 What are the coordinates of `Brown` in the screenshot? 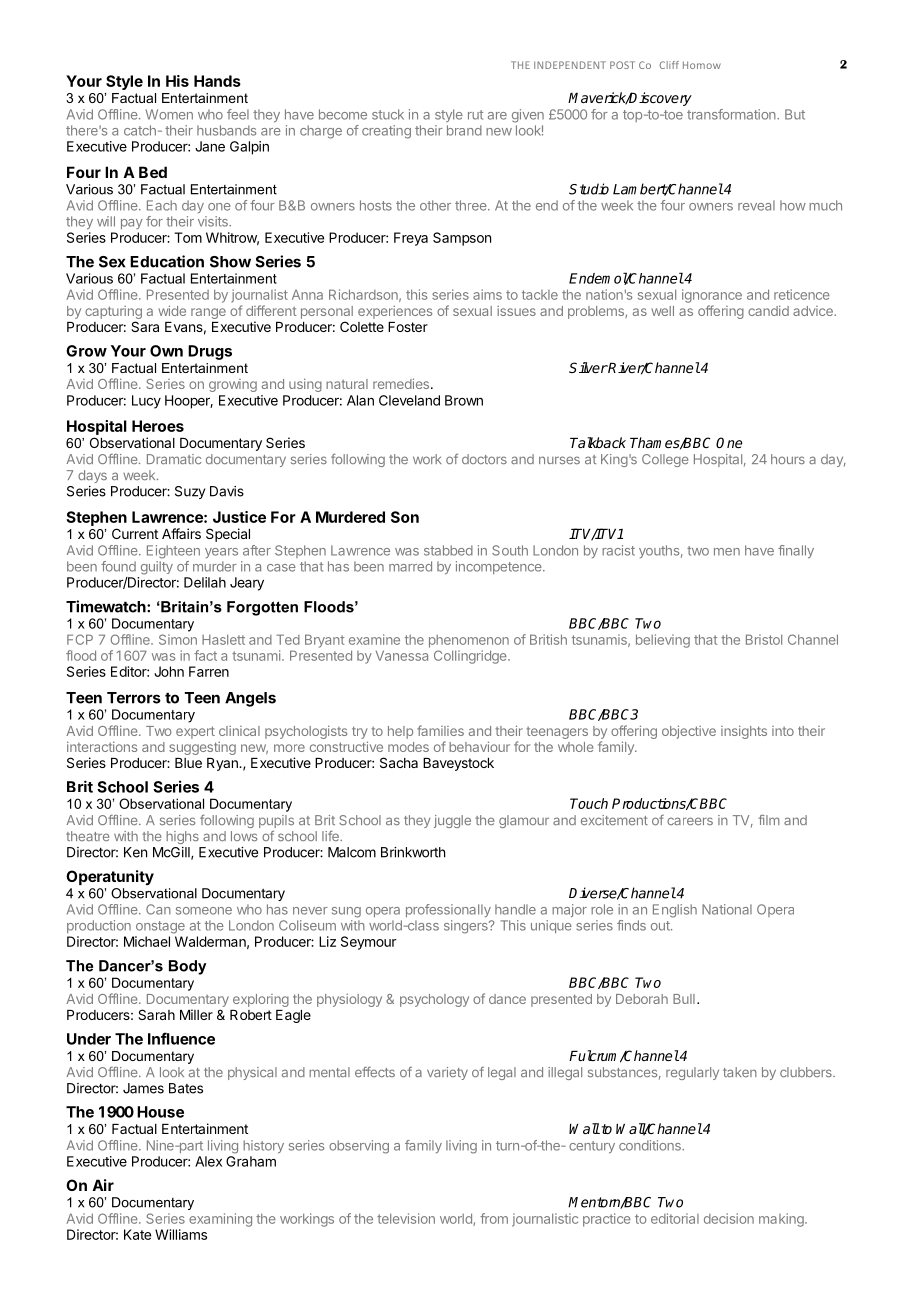 It's located at (464, 400).
